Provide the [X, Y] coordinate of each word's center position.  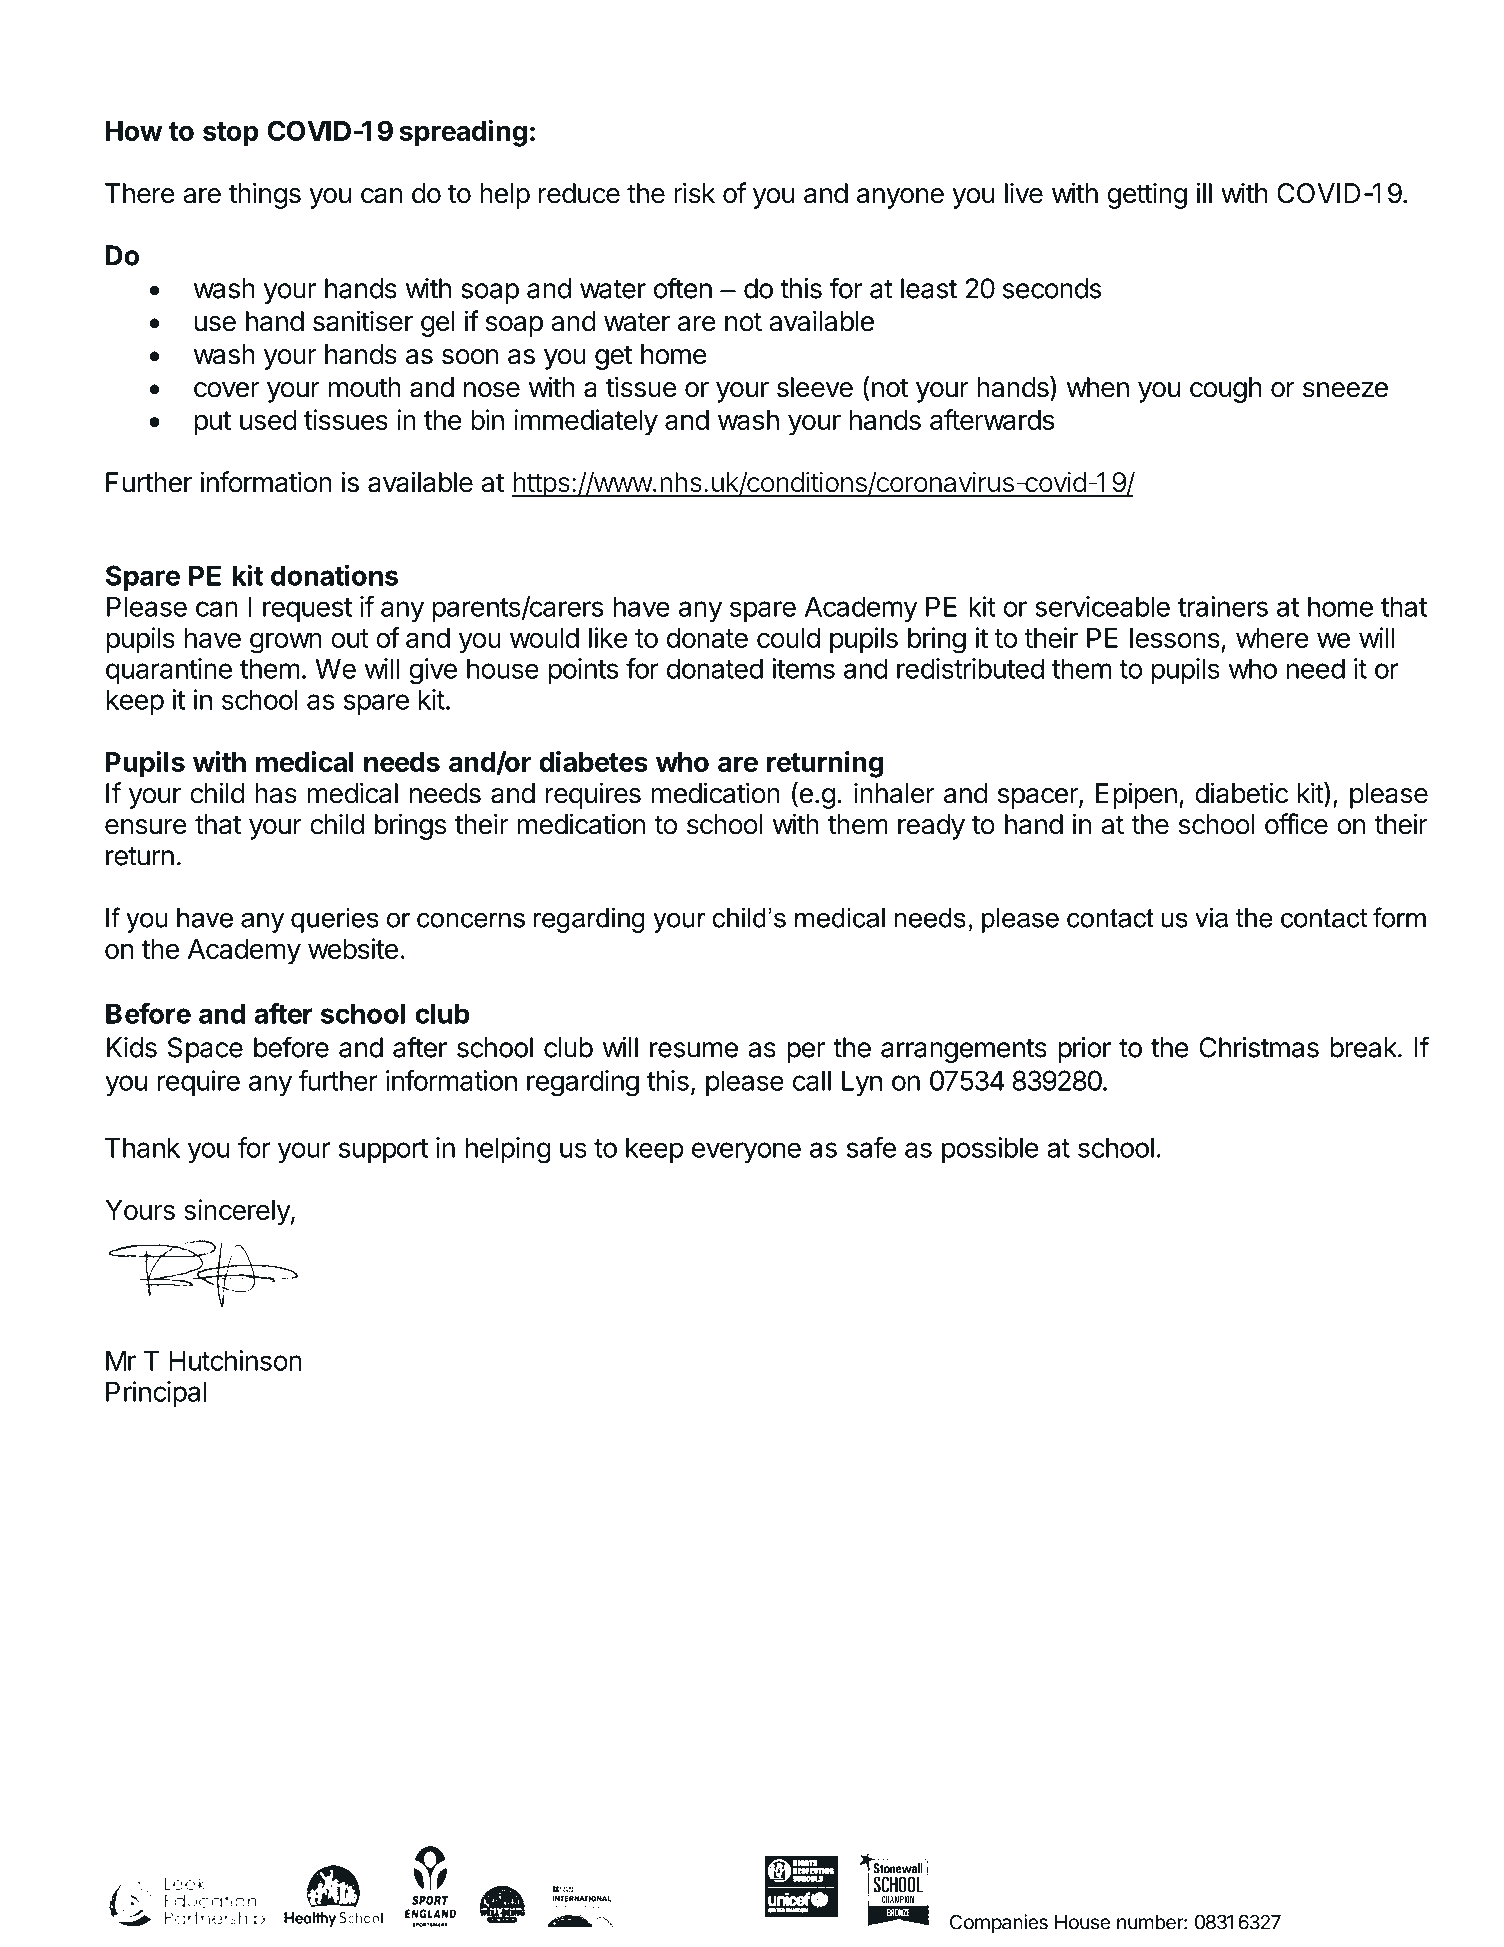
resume [694, 1050]
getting [1147, 195]
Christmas [1259, 1047]
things [265, 195]
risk [694, 193]
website [353, 948]
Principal [156, 1394]
